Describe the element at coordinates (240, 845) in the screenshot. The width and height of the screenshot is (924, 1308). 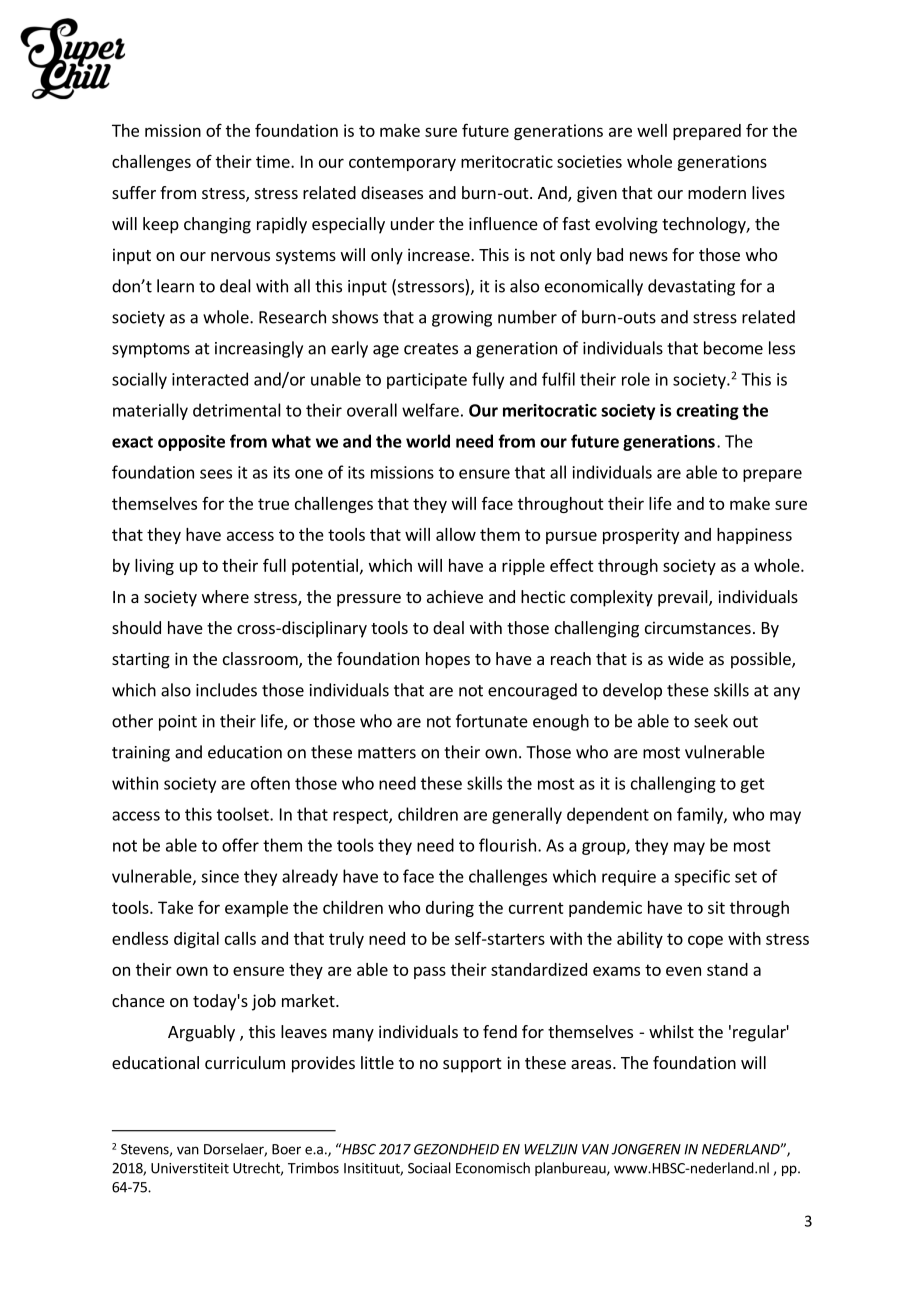
I see `offer` at that location.
